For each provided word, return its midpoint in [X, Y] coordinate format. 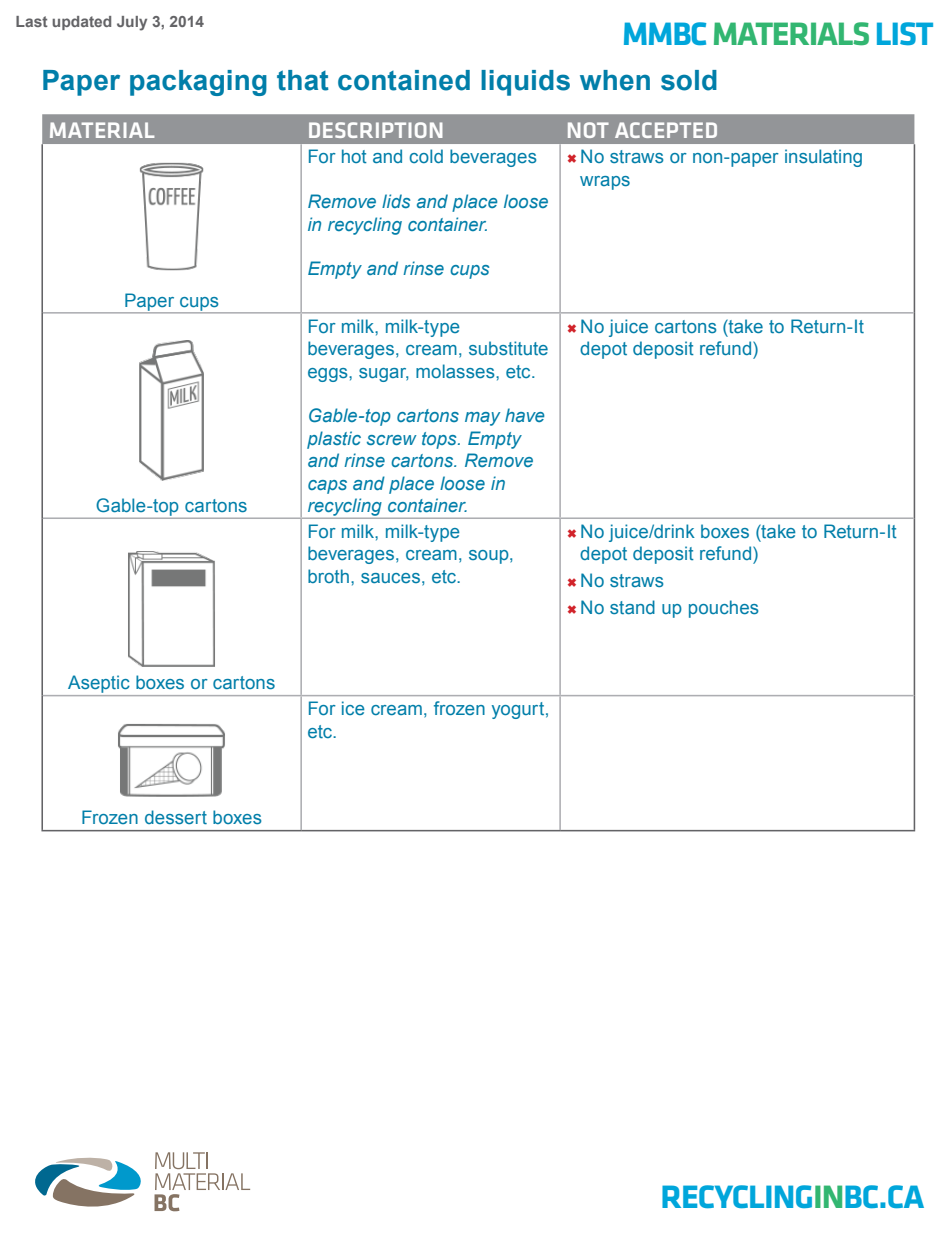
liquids [525, 83]
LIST [905, 33]
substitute [508, 348]
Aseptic [99, 685]
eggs [329, 375]
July [132, 23]
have [525, 415]
